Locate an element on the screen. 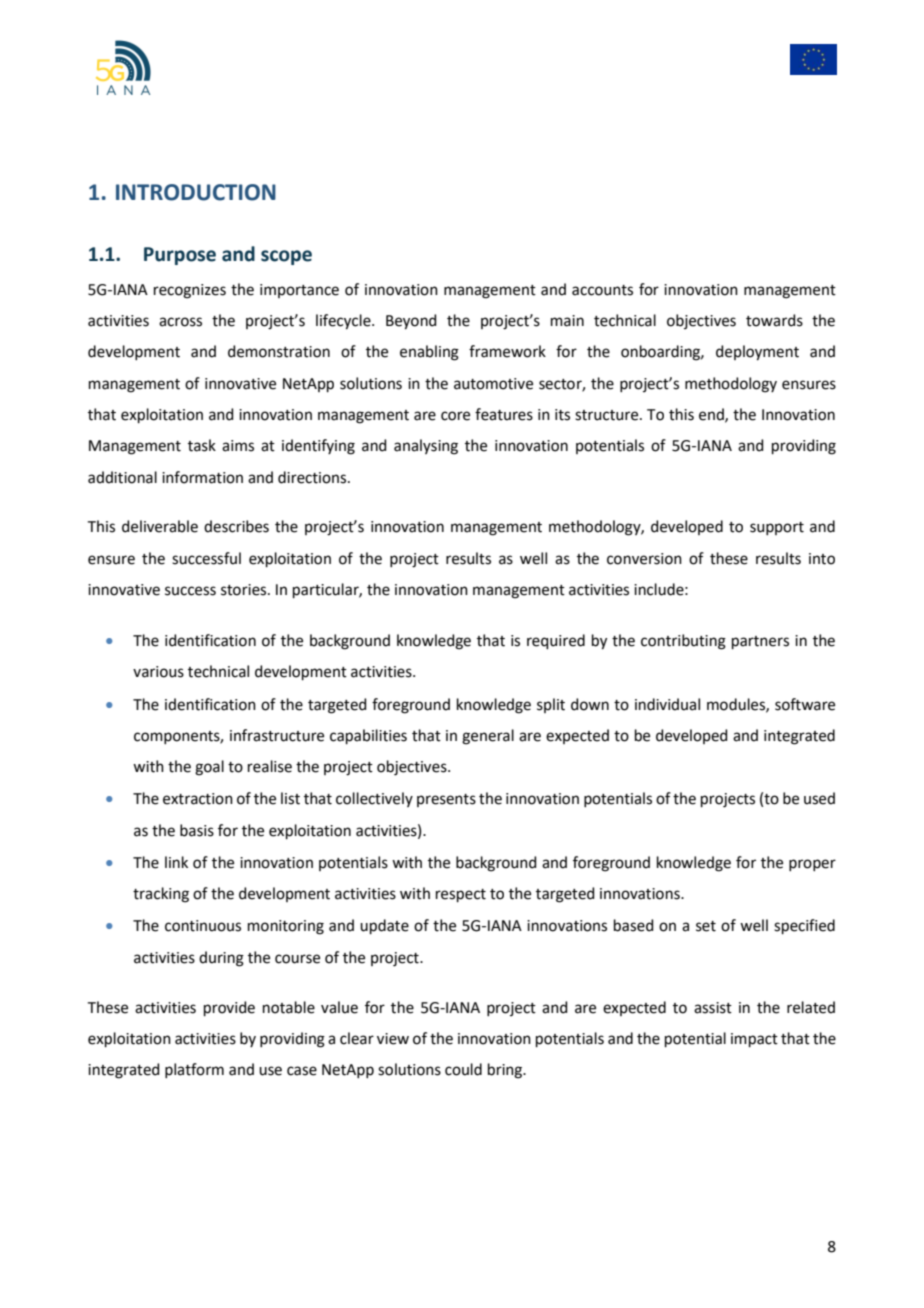 The width and height of the screenshot is (924, 1308). information is located at coordinates (202, 477).
